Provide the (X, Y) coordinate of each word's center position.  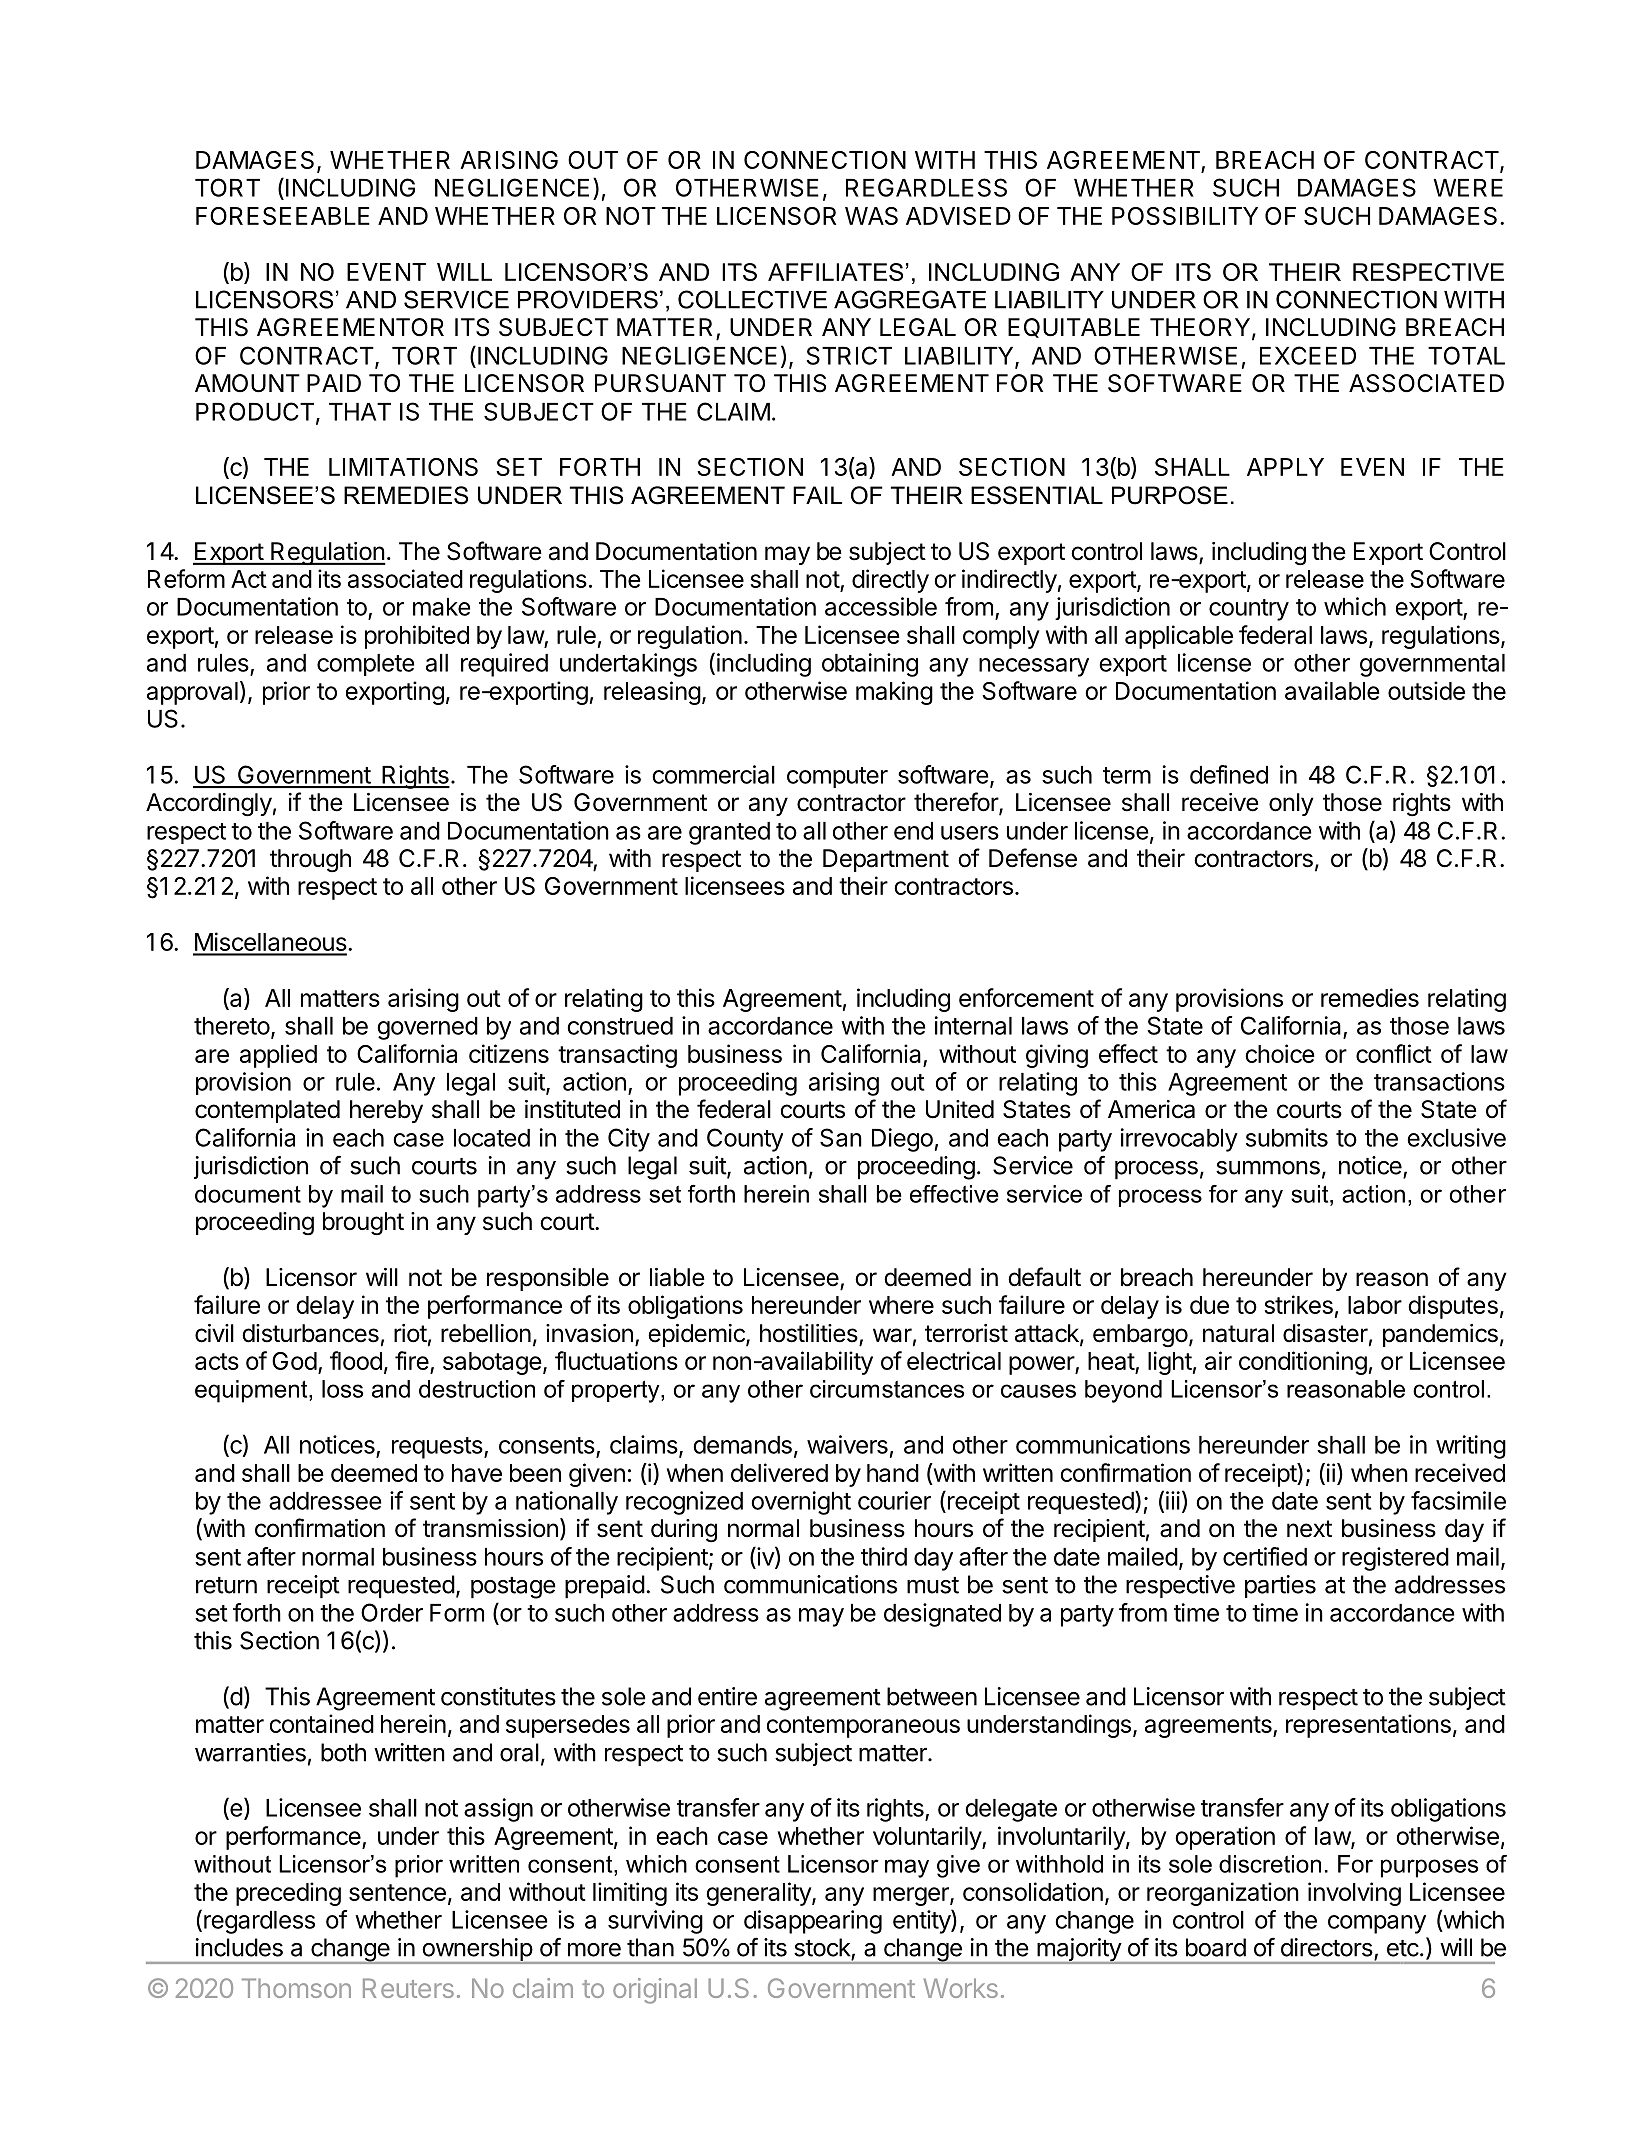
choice (1279, 1053)
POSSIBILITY (1185, 216)
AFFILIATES (835, 272)
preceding (288, 1894)
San (841, 1137)
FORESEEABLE (283, 216)
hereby (386, 1111)
